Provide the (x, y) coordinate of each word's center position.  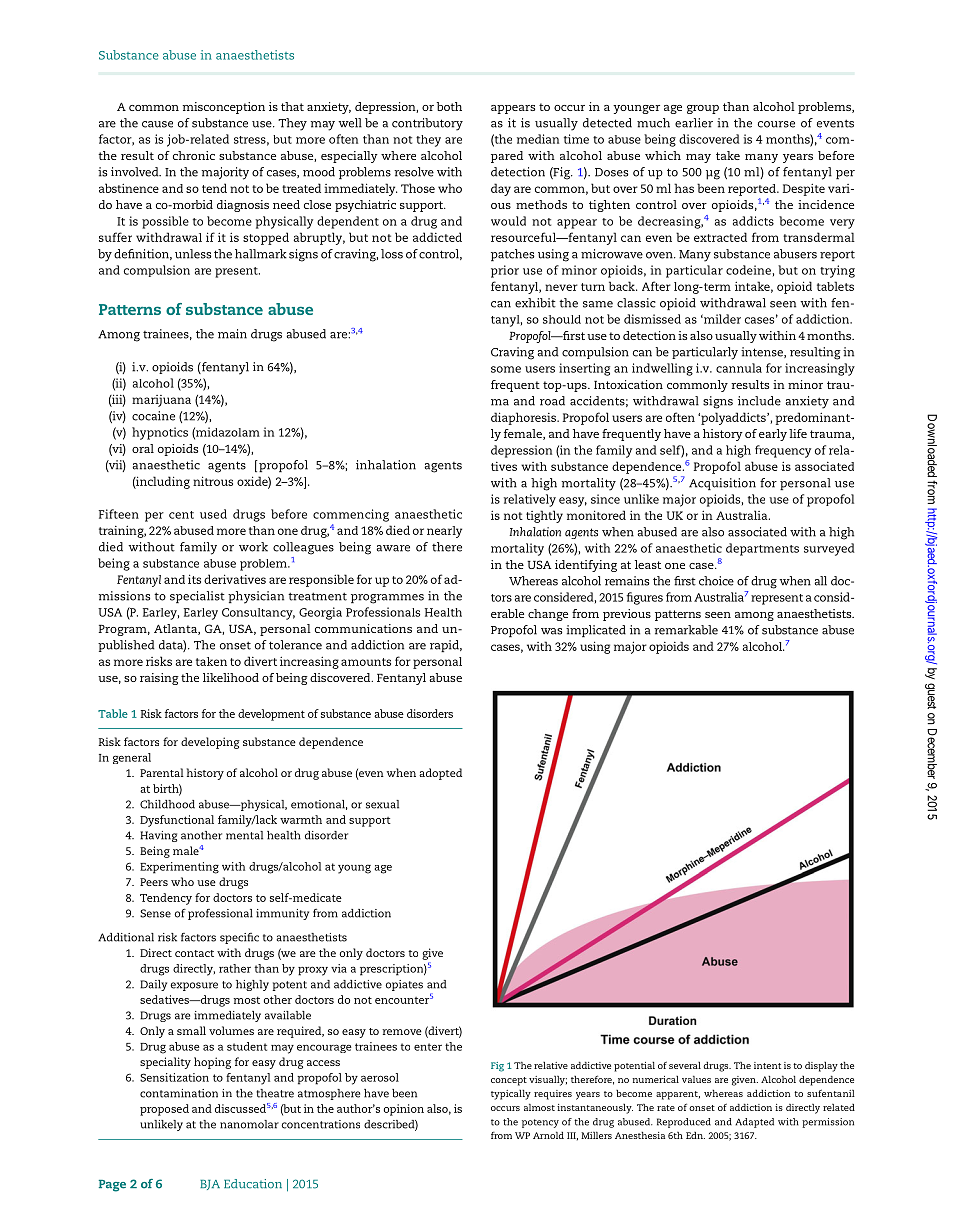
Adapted (754, 1123)
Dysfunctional (177, 821)
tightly (544, 516)
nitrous (213, 481)
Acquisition (722, 484)
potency (540, 1123)
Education (253, 1184)
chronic (194, 155)
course (776, 124)
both (449, 106)
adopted (440, 774)
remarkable (686, 630)
